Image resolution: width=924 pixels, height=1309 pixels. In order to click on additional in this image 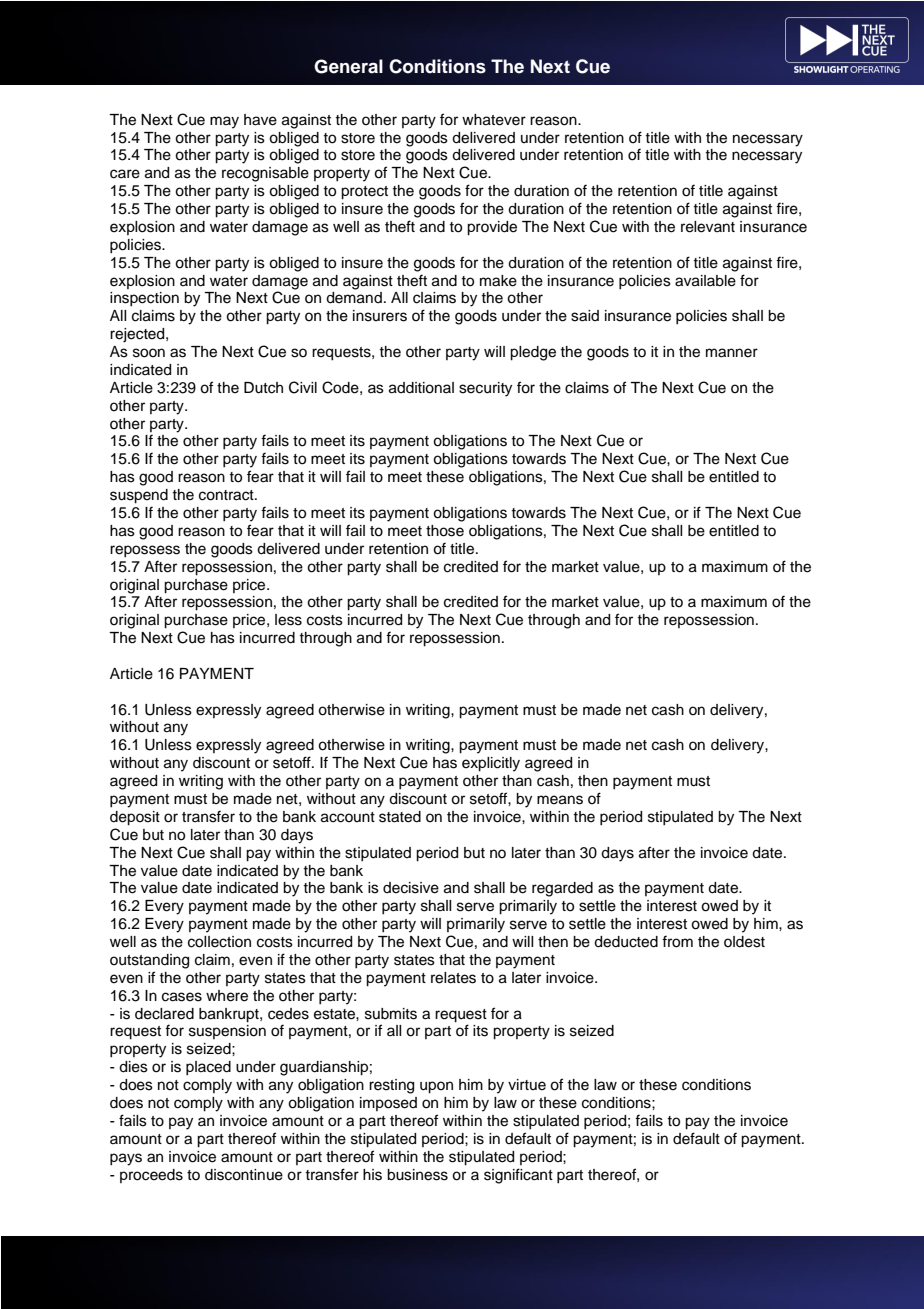, I will do `click(421, 388)`.
